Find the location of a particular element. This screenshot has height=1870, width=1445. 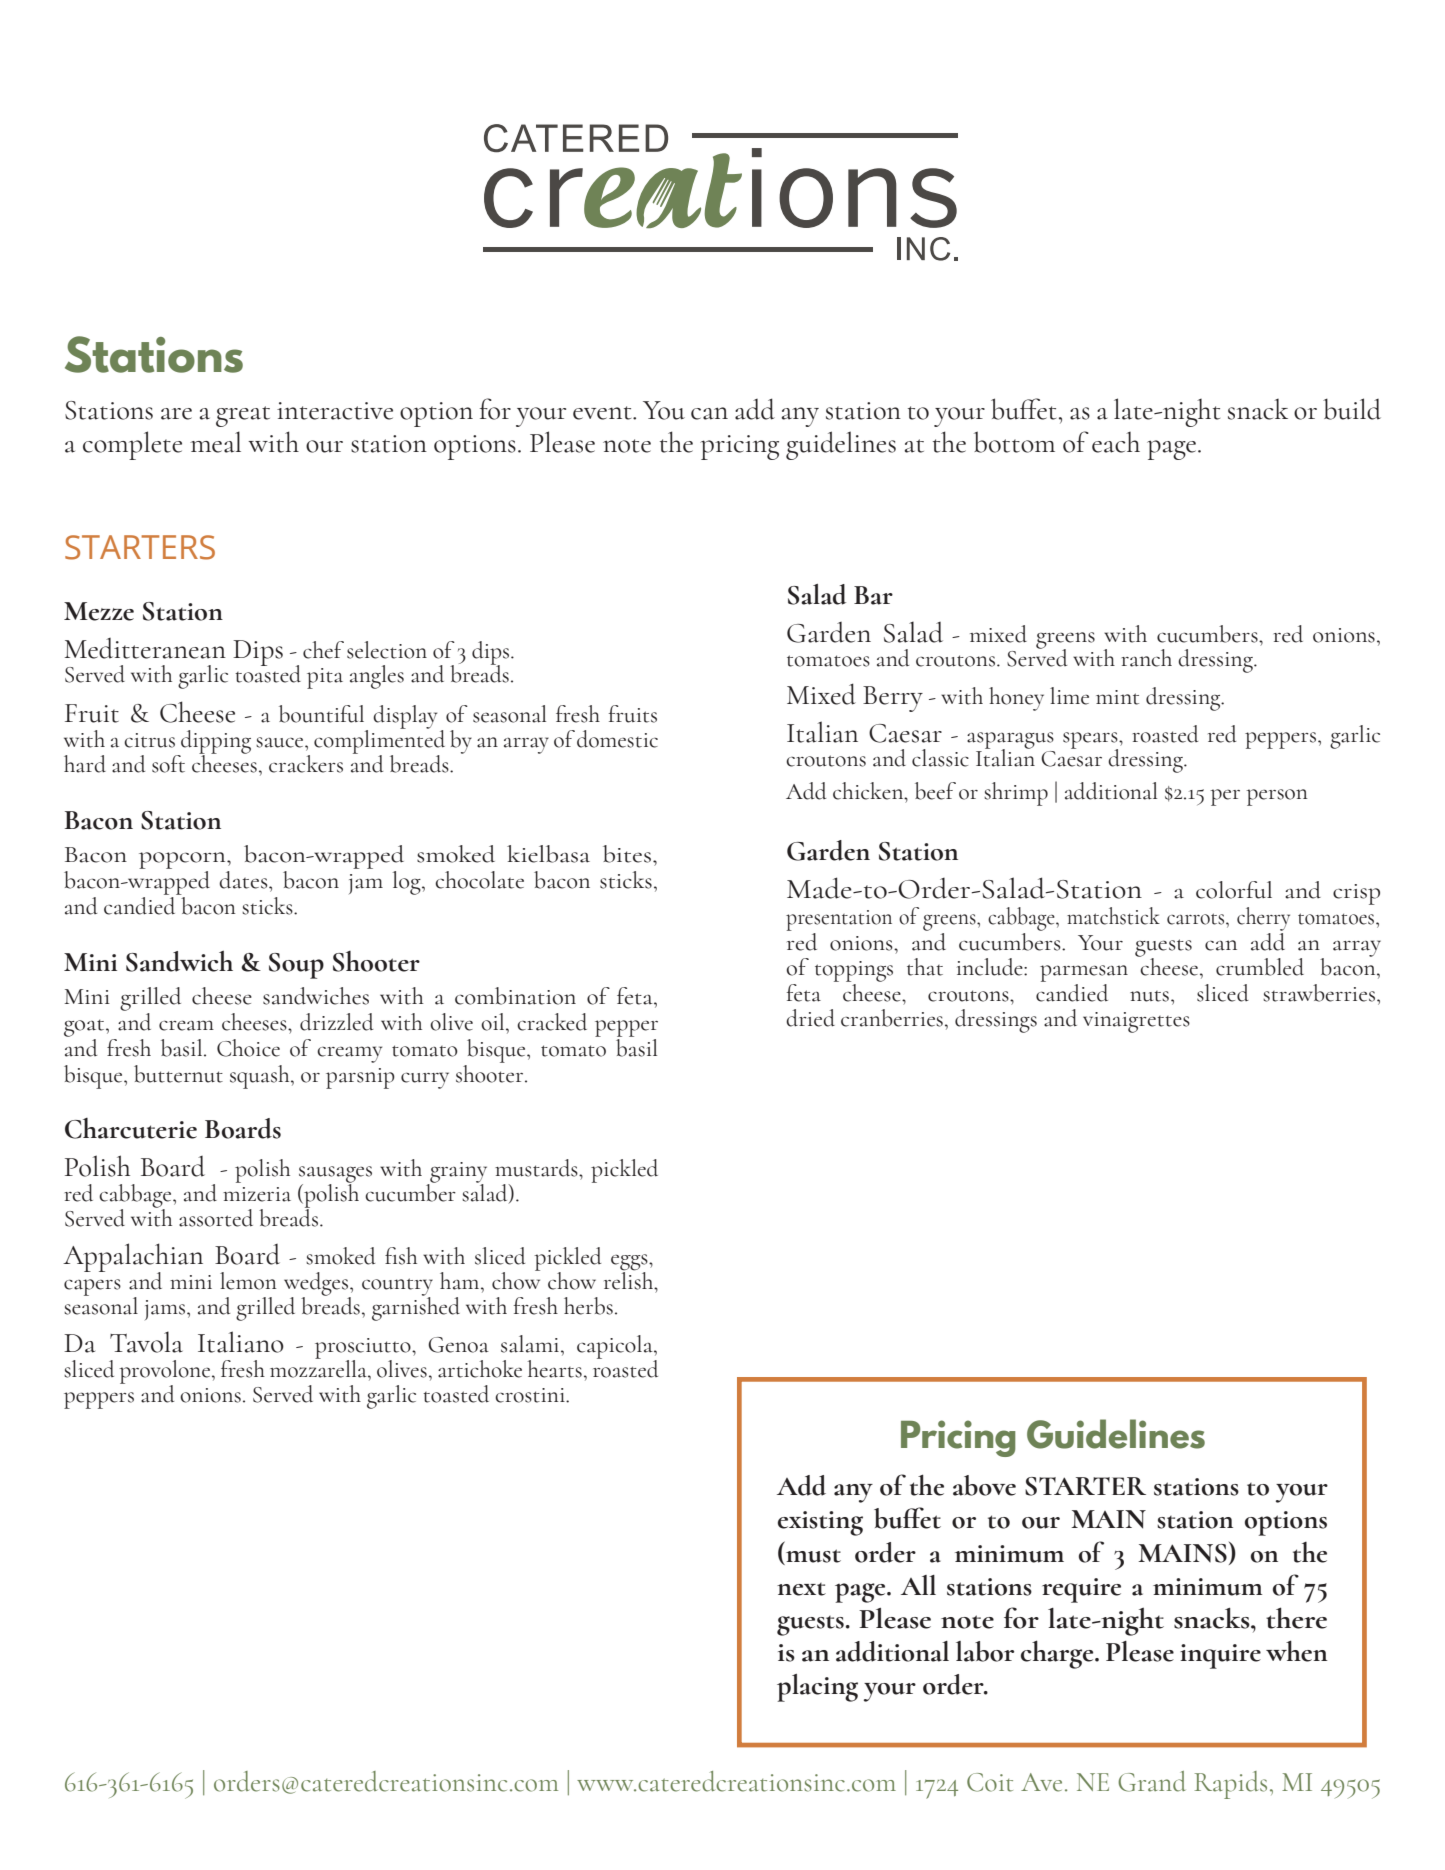

placing is located at coordinates (817, 1688).
